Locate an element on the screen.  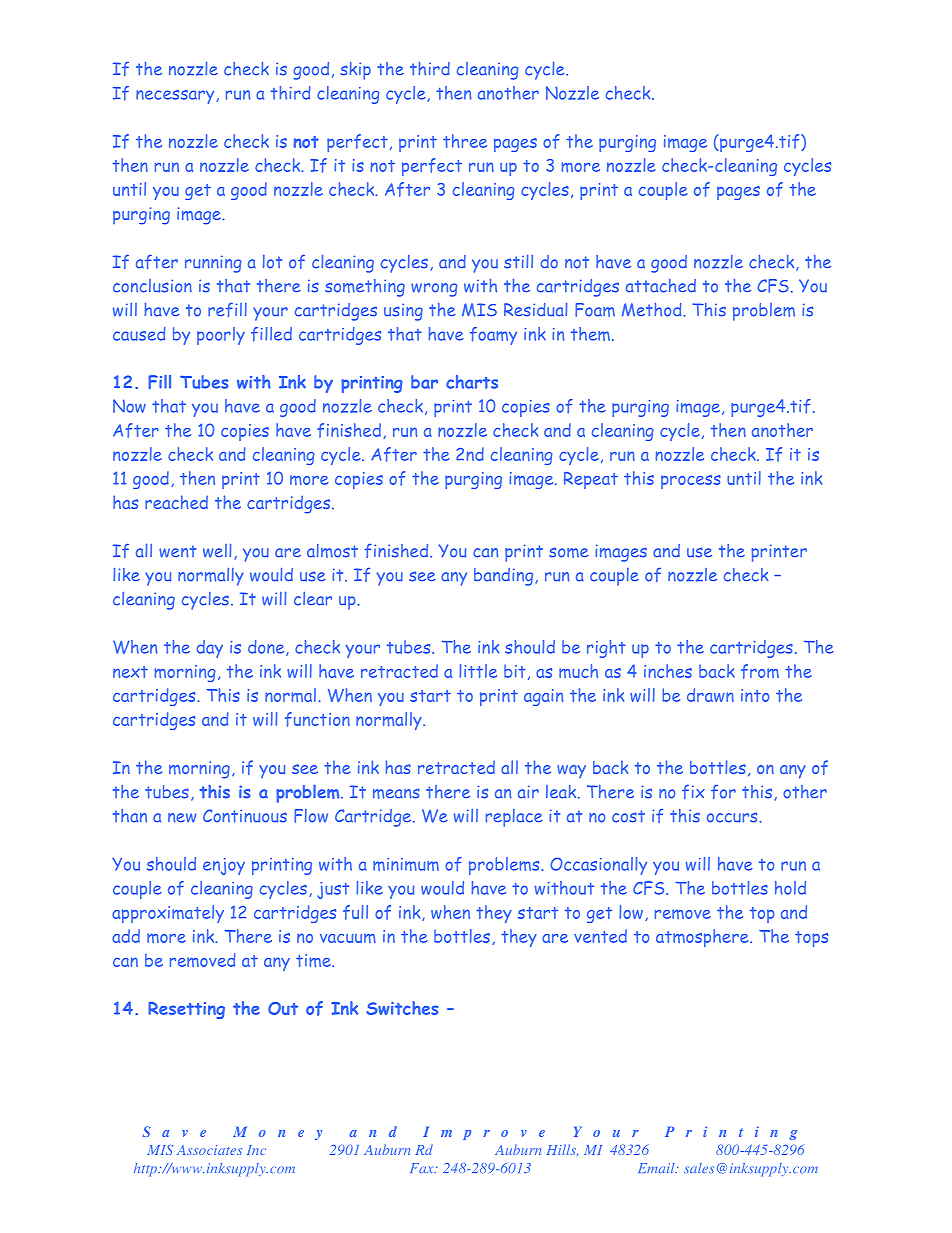
Fax is located at coordinates (423, 1168).
